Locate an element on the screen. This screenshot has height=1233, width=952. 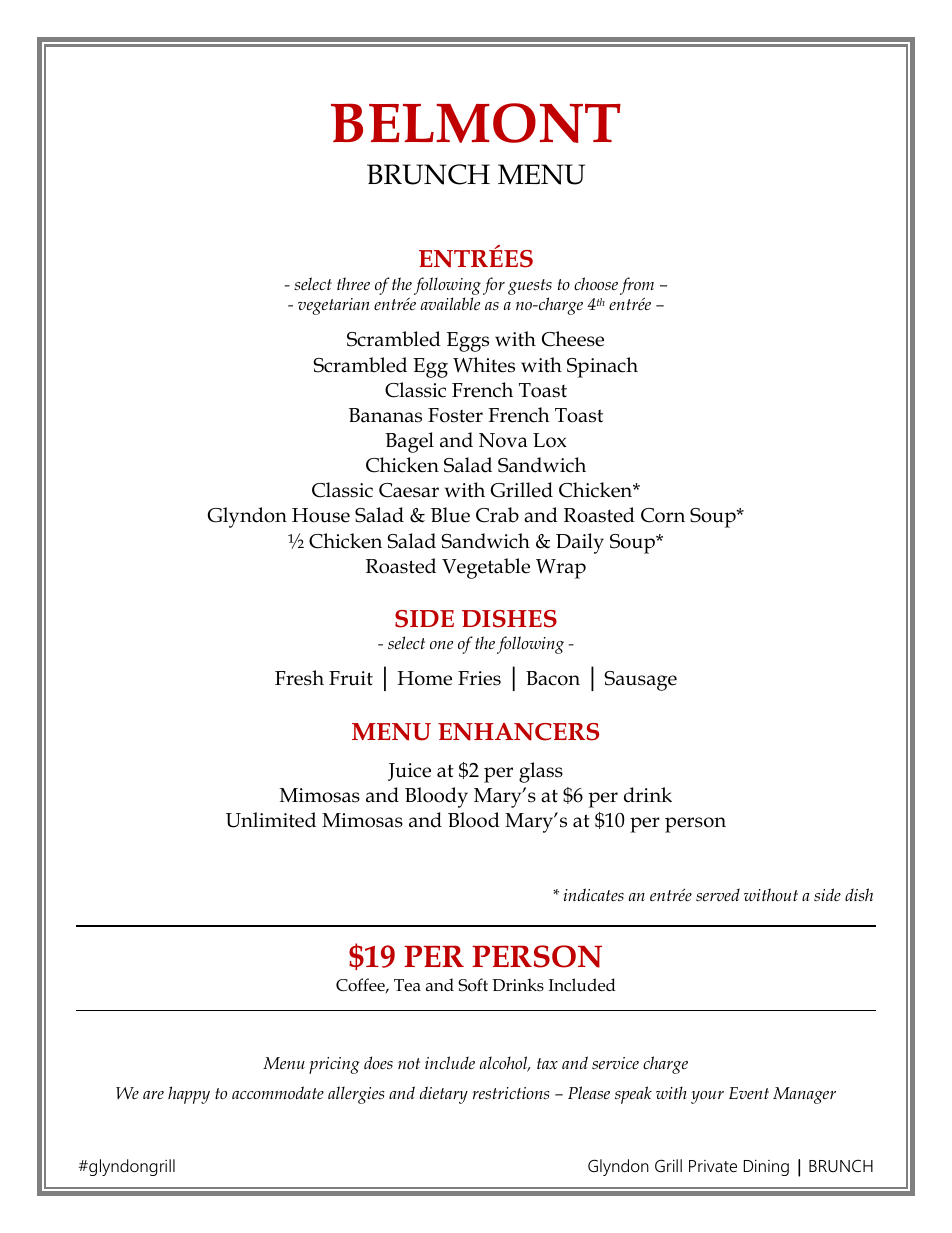
House is located at coordinates (321, 515).
